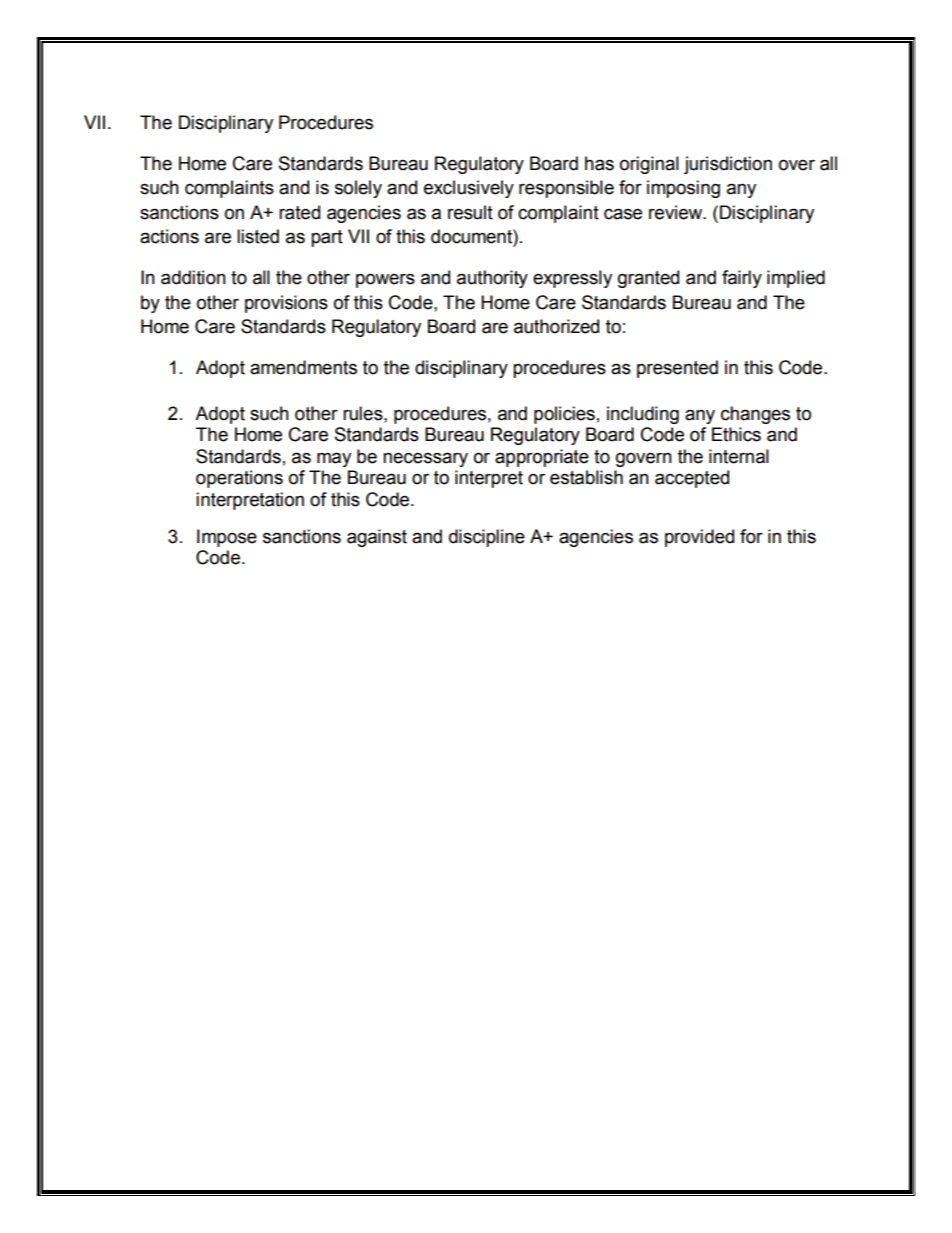 The image size is (952, 1233). Describe the element at coordinates (227, 538) in the screenshot. I see `Impose` at that location.
